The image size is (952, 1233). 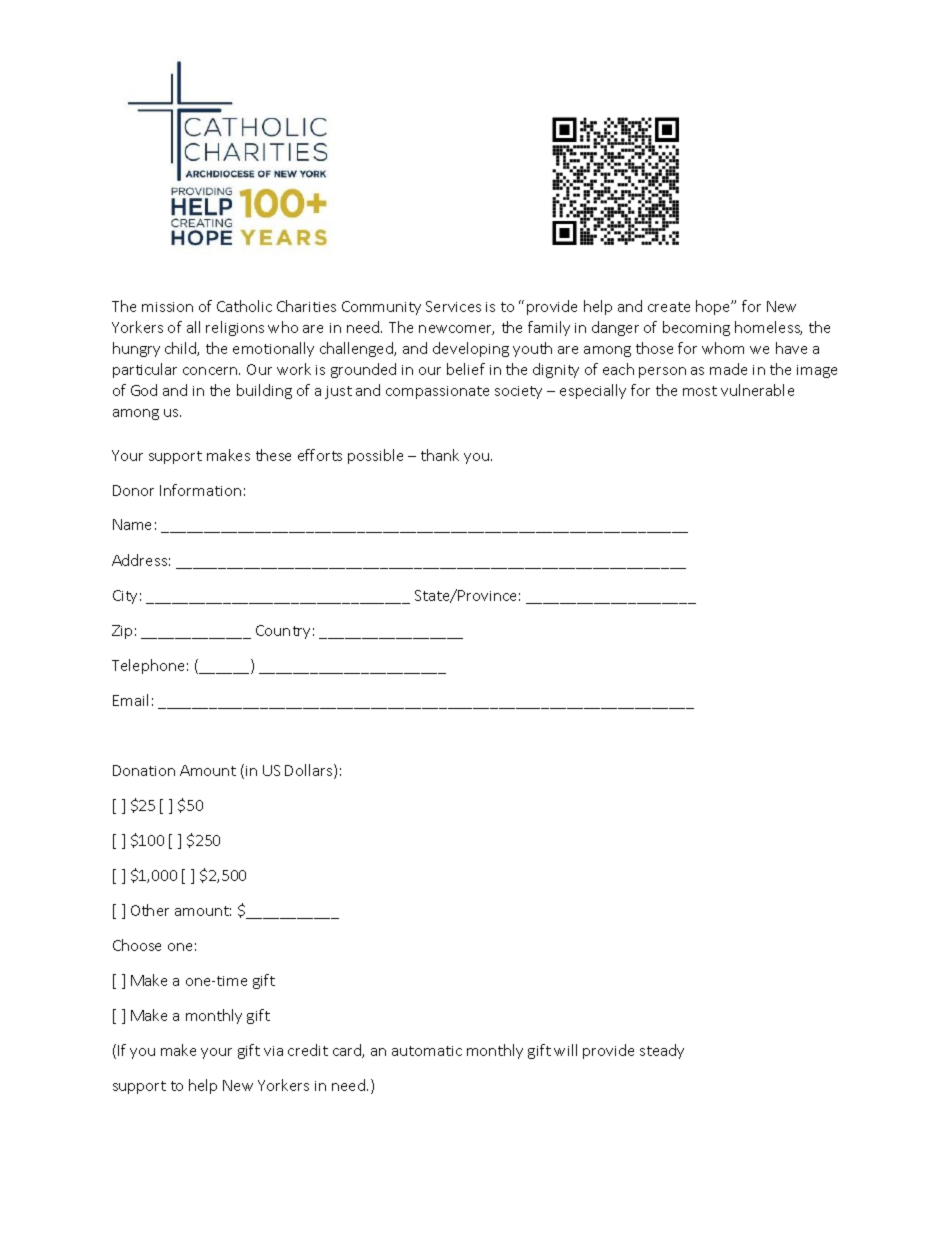 What do you see at coordinates (700, 391) in the page?
I see `most` at bounding box center [700, 391].
